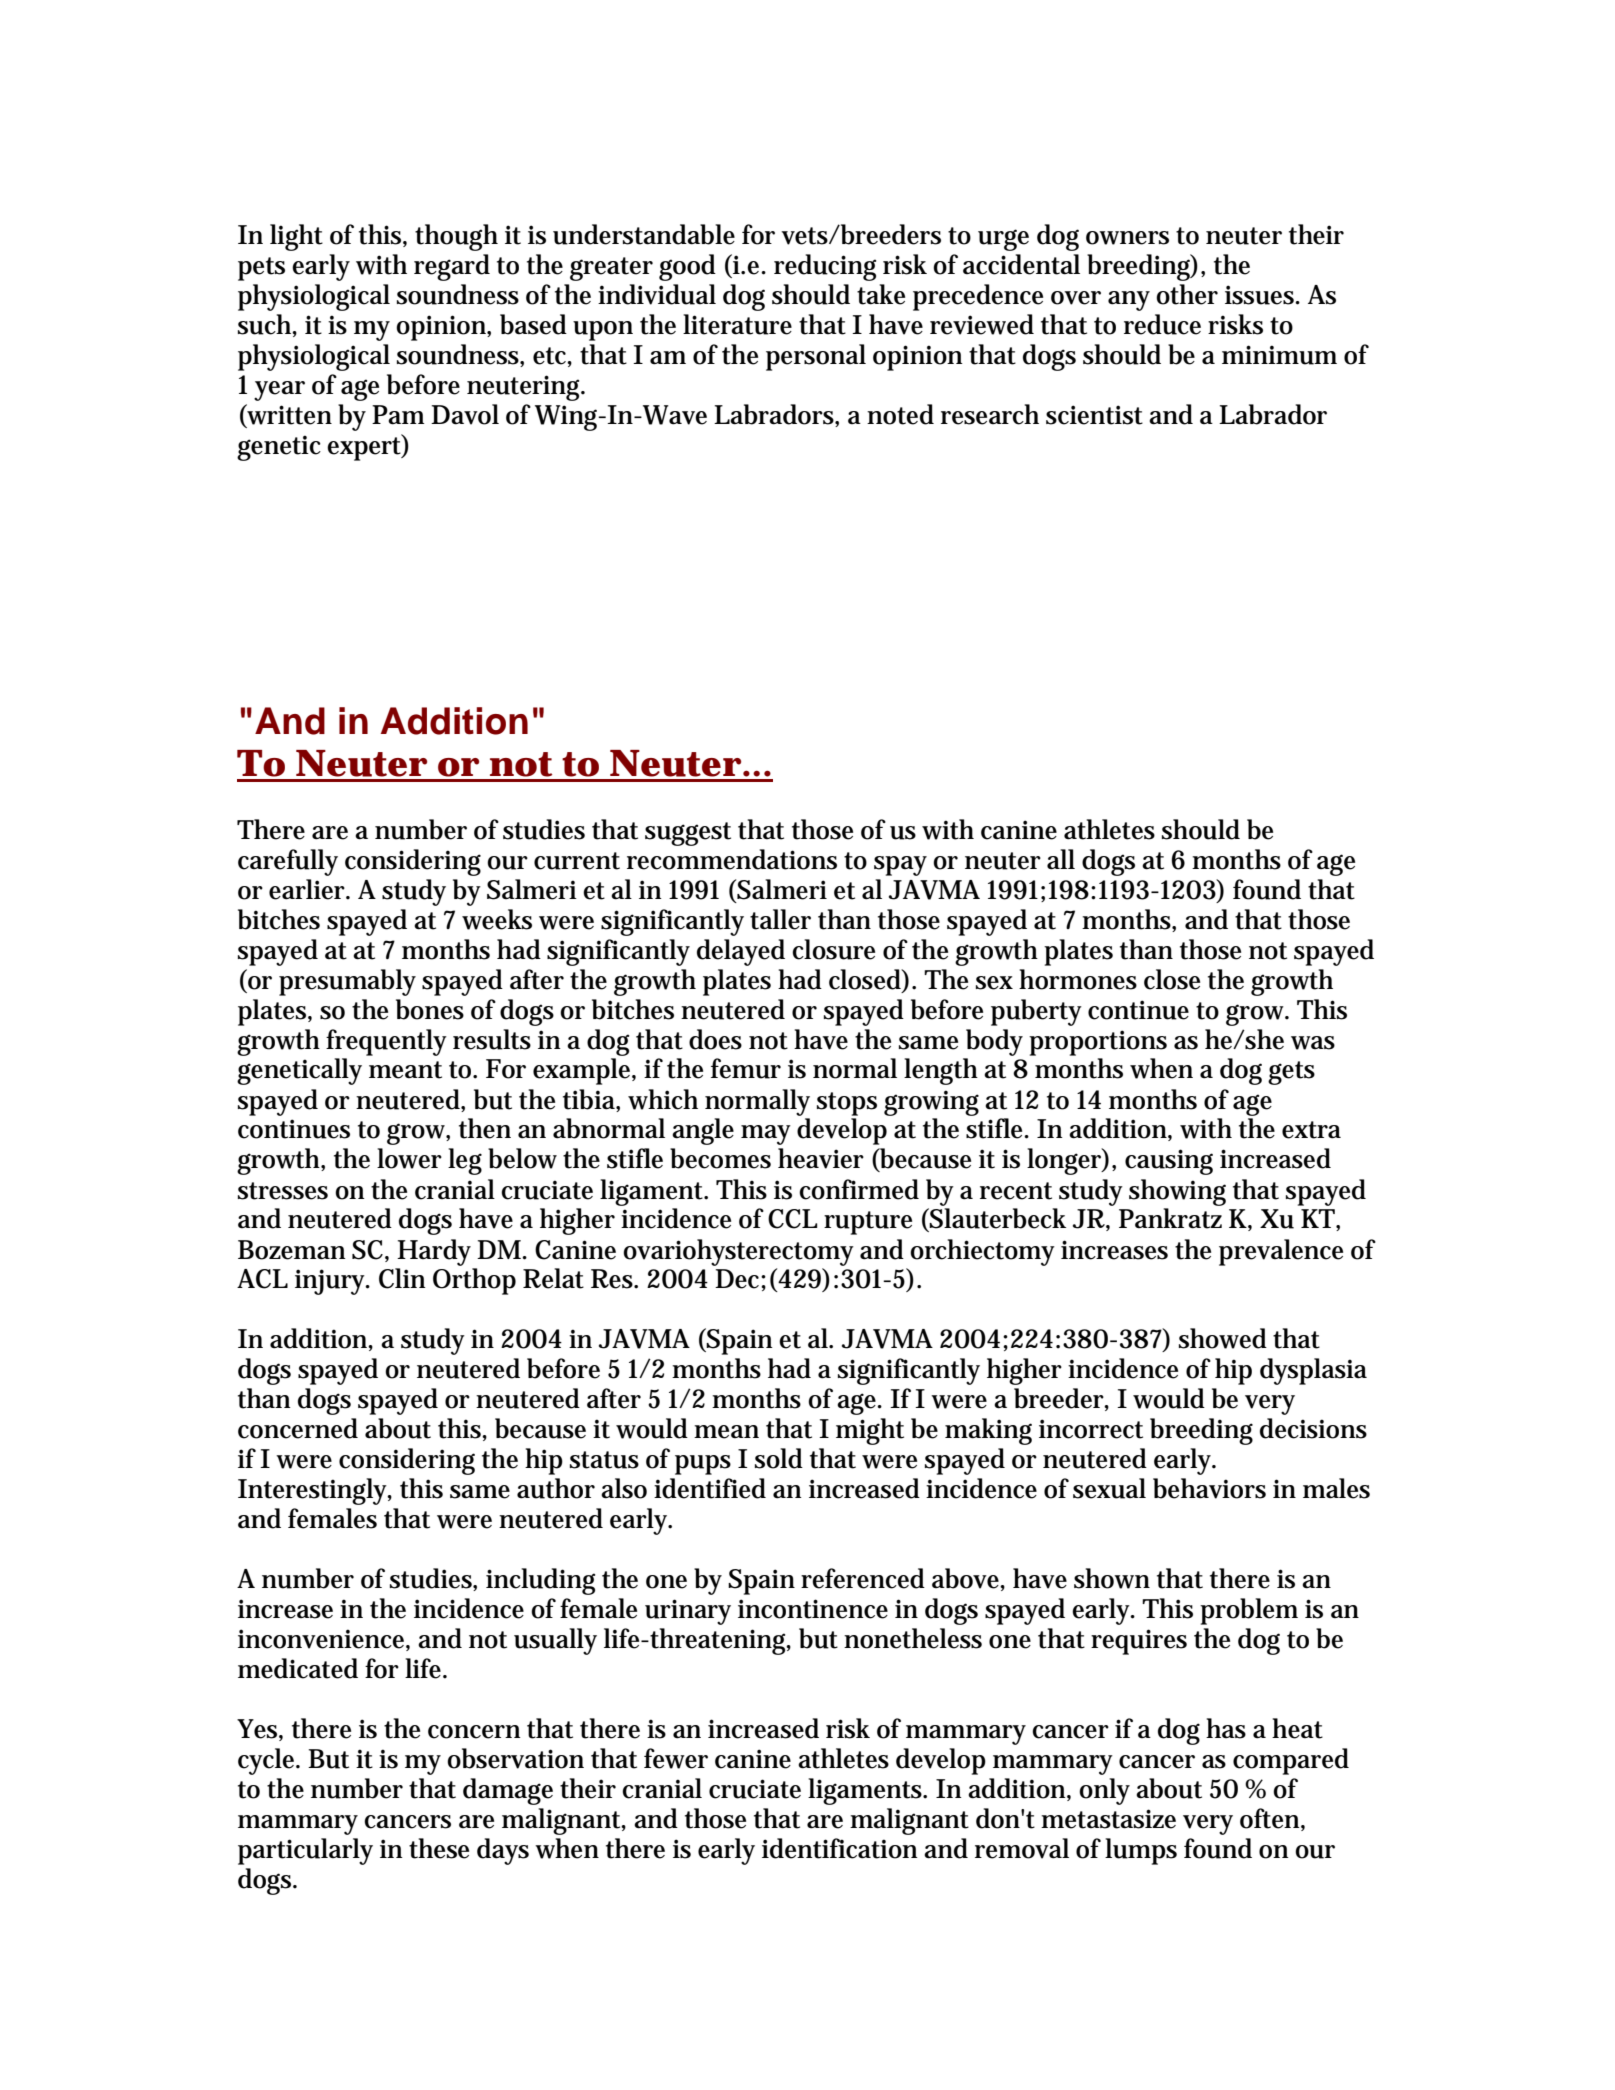 The height and width of the screenshot is (2090, 1615). What do you see at coordinates (825, 267) in the screenshot?
I see `reducing` at bounding box center [825, 267].
